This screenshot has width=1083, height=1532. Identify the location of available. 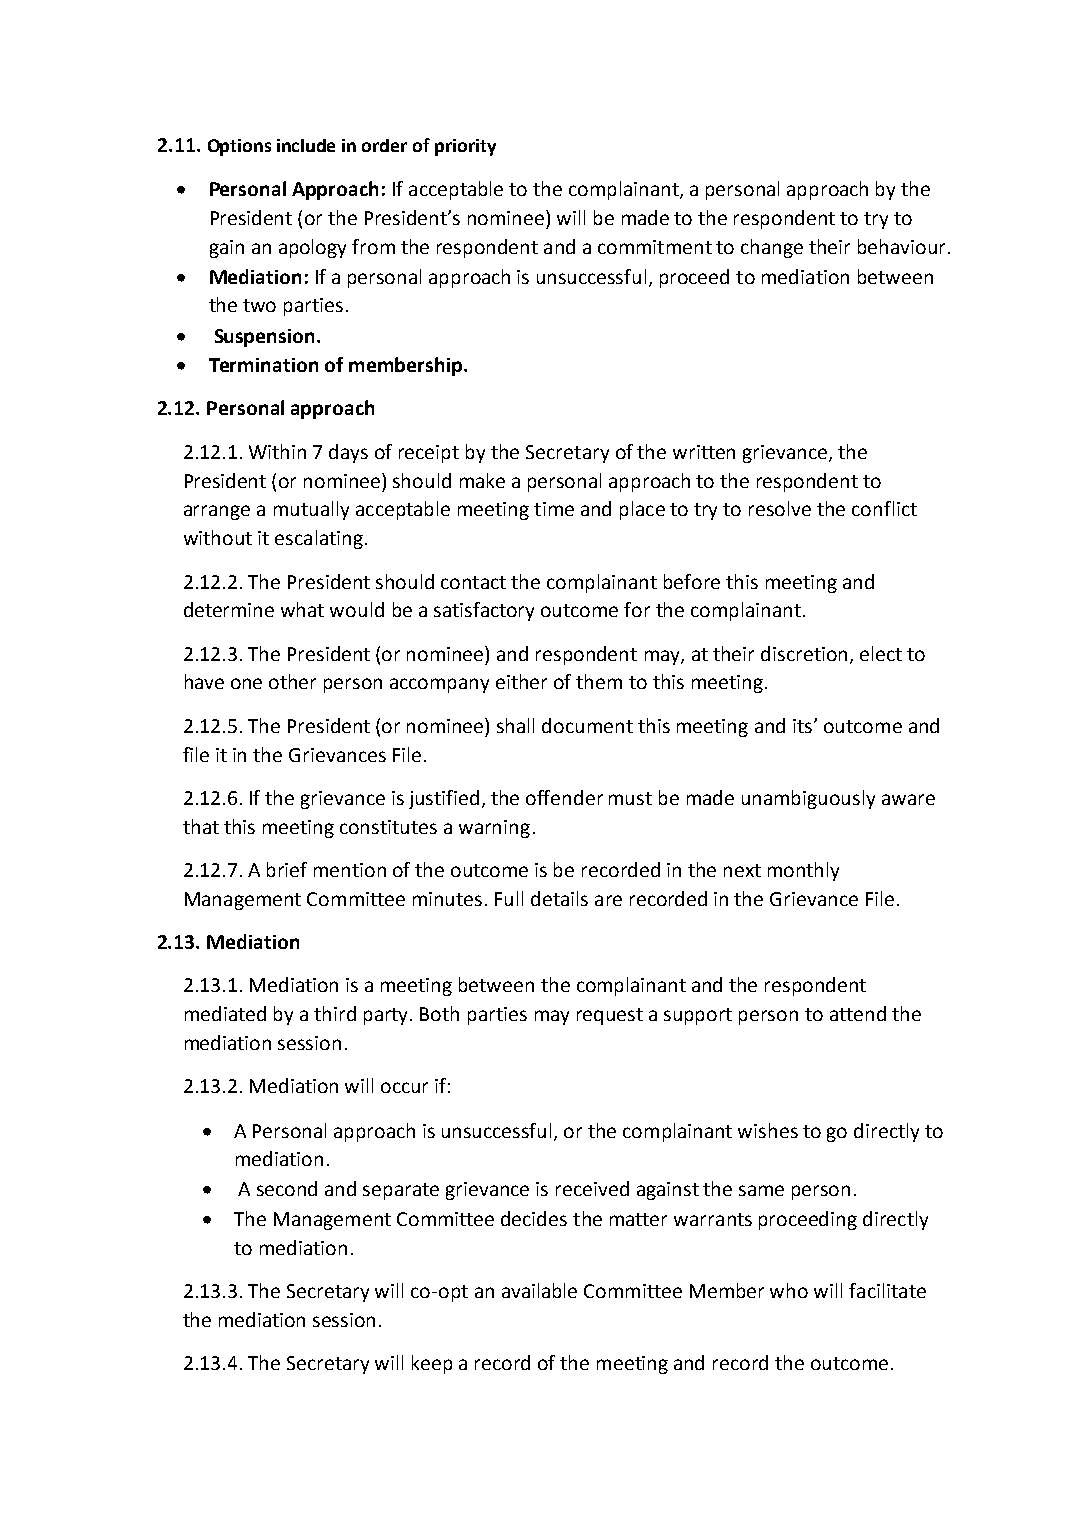
(539, 1290).
